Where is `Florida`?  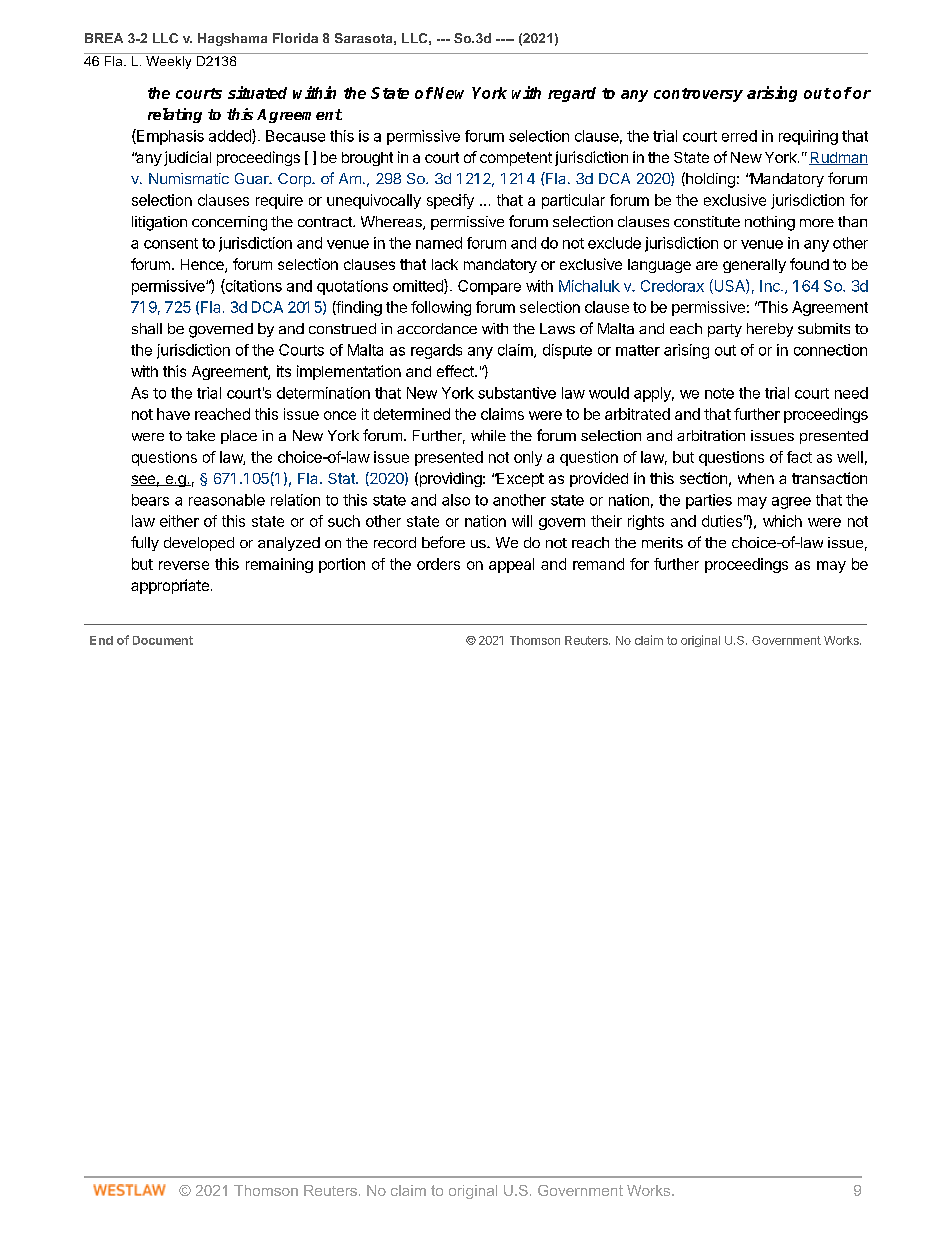 Florida is located at coordinates (295, 38).
